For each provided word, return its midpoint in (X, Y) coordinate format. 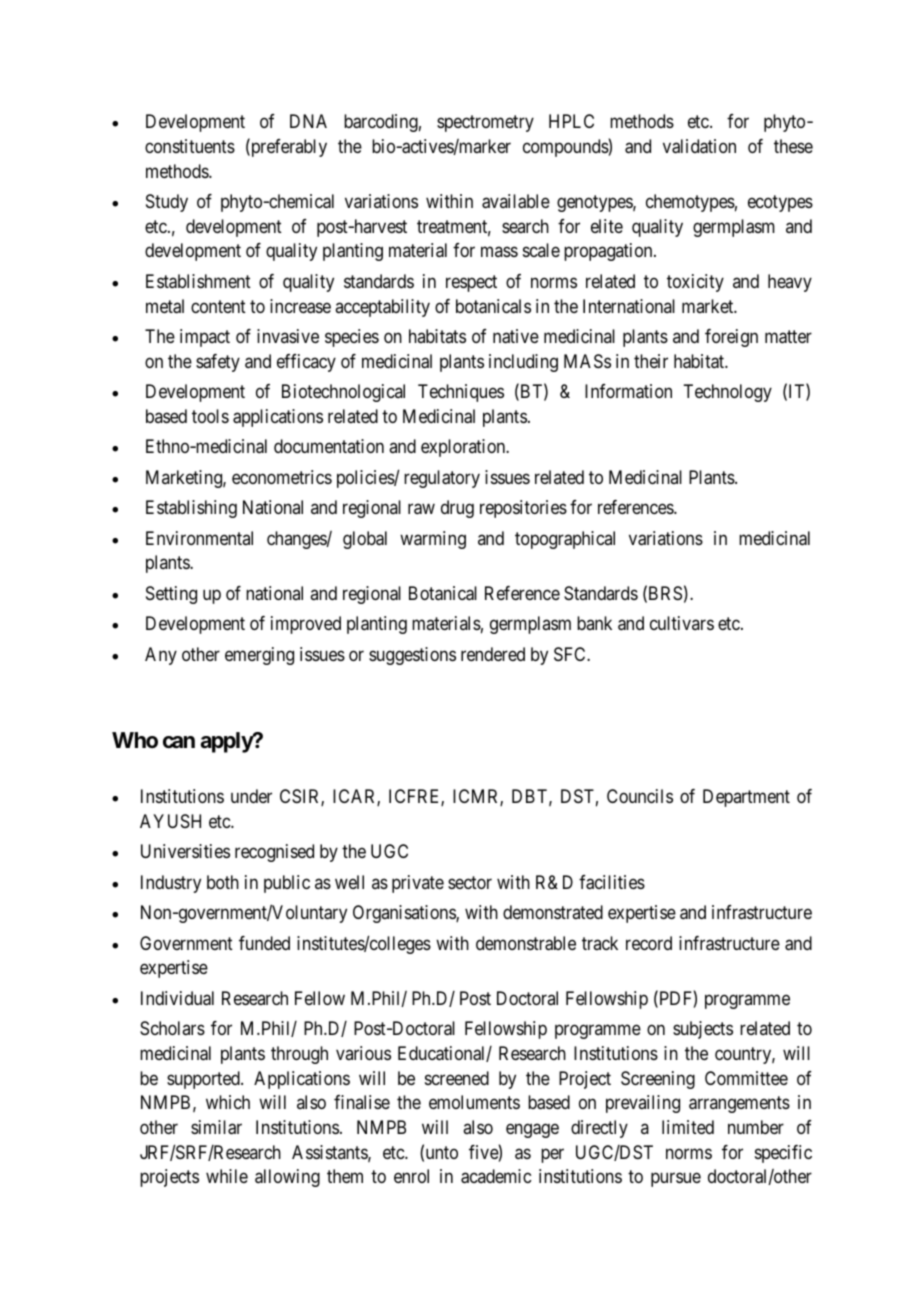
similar (216, 1127)
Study (167, 203)
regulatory (442, 479)
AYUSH (170, 821)
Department (746, 798)
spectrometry (485, 124)
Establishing (191, 509)
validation (699, 146)
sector (470, 882)
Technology (727, 393)
